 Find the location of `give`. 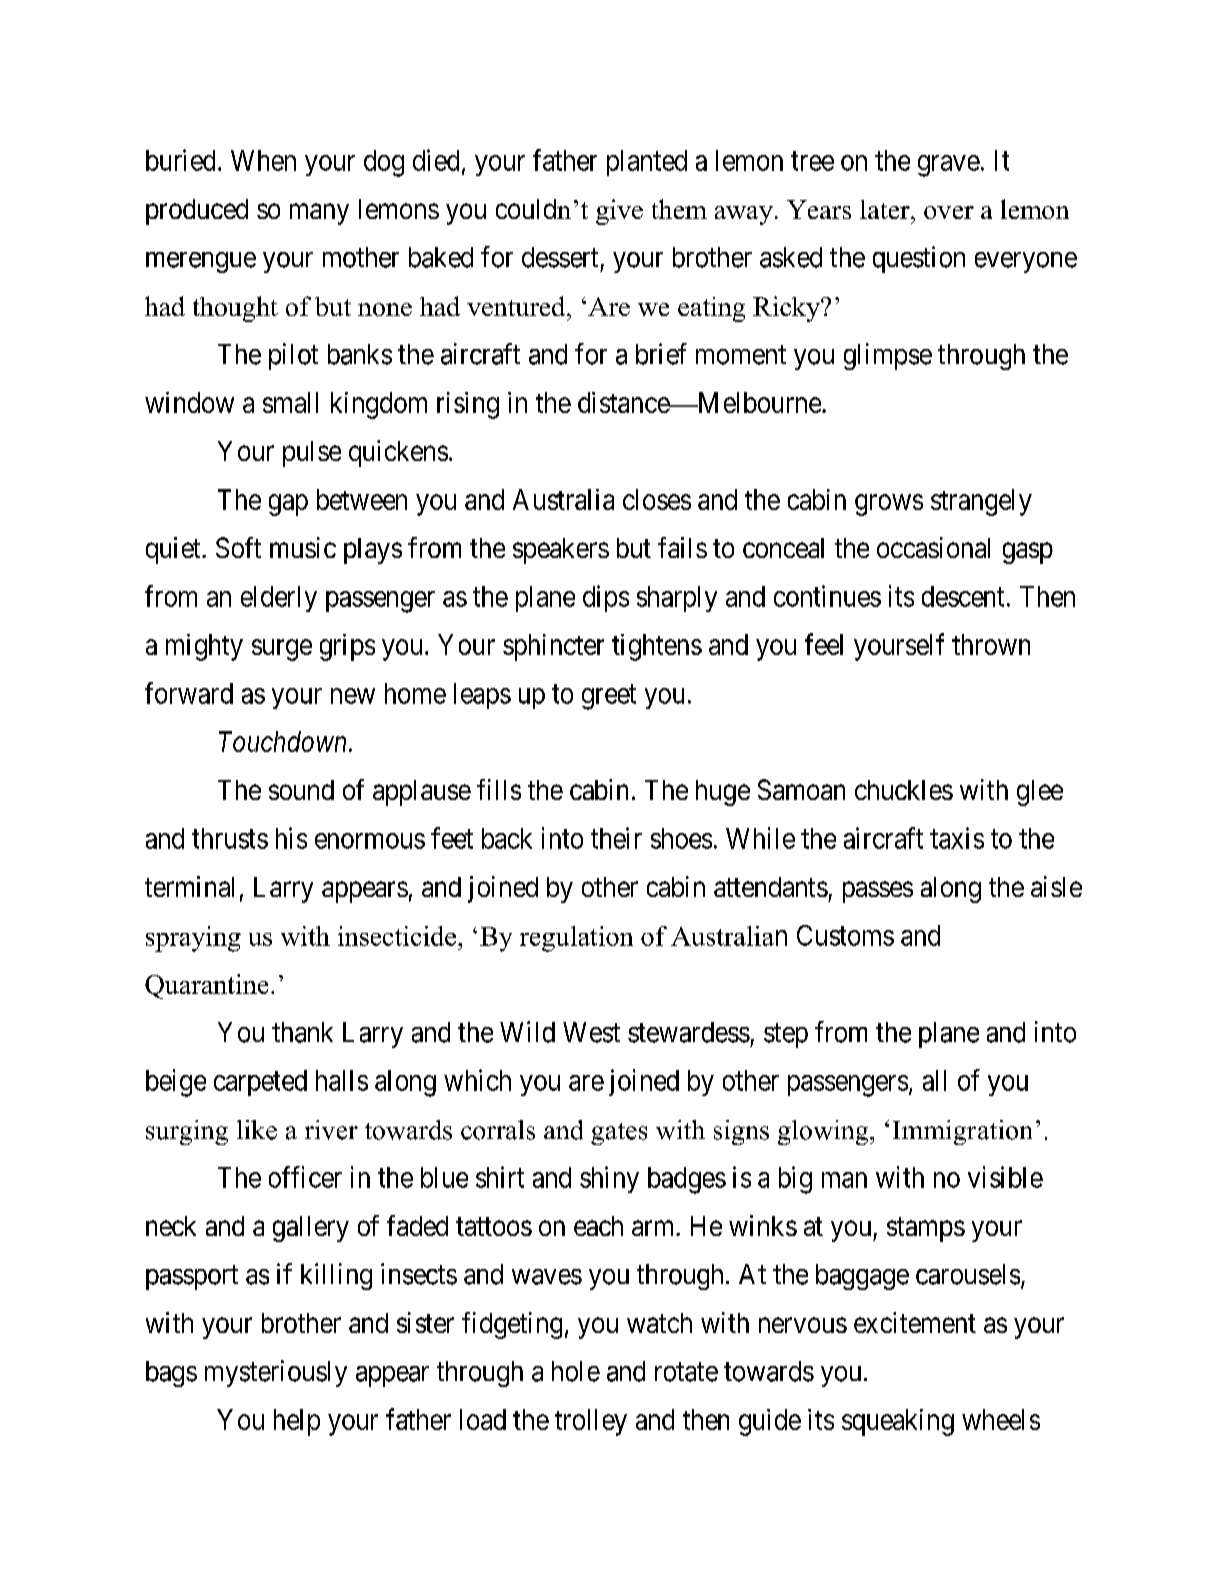

give is located at coordinates (619, 212).
